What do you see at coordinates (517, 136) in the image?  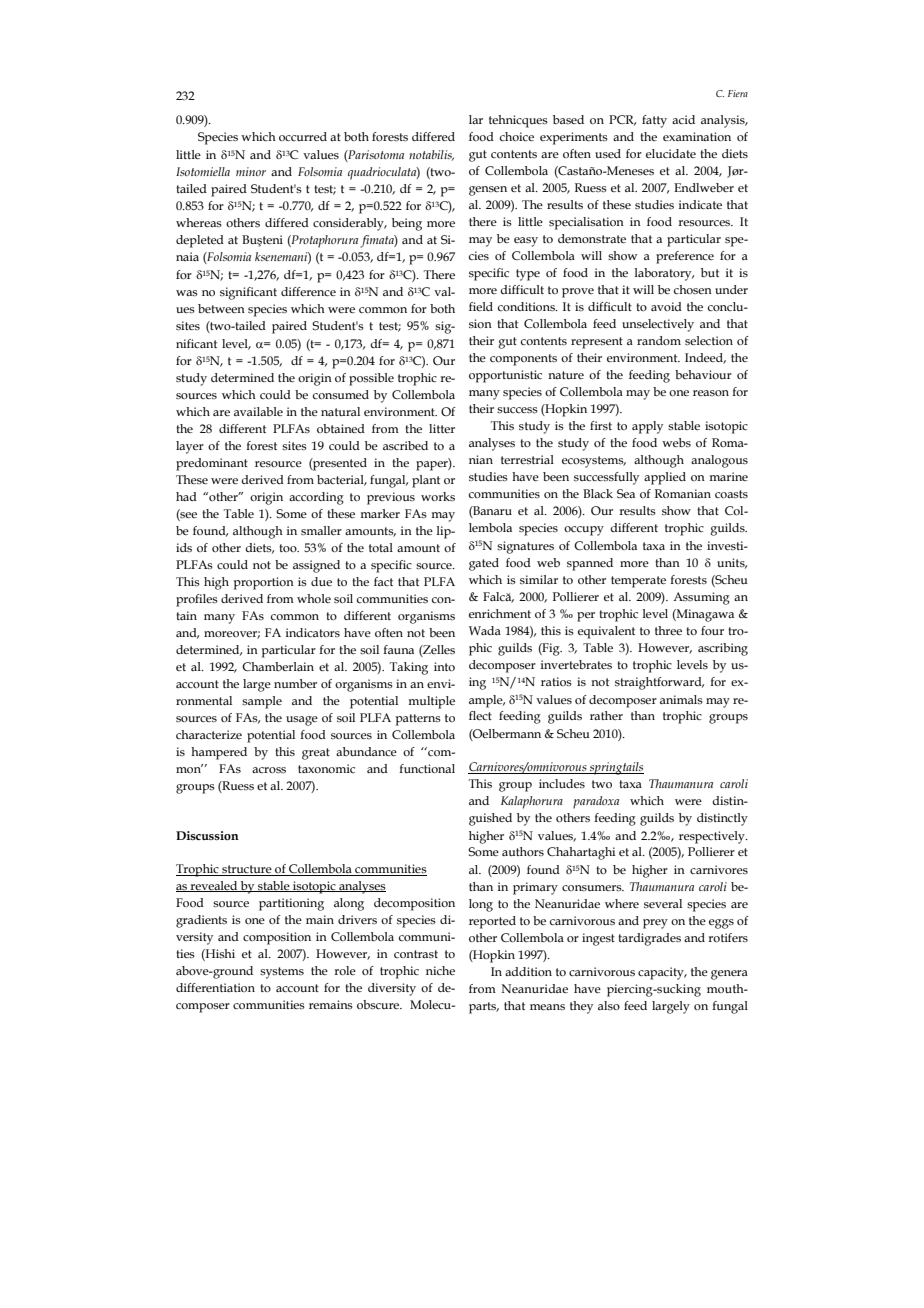 I see `choice` at bounding box center [517, 136].
